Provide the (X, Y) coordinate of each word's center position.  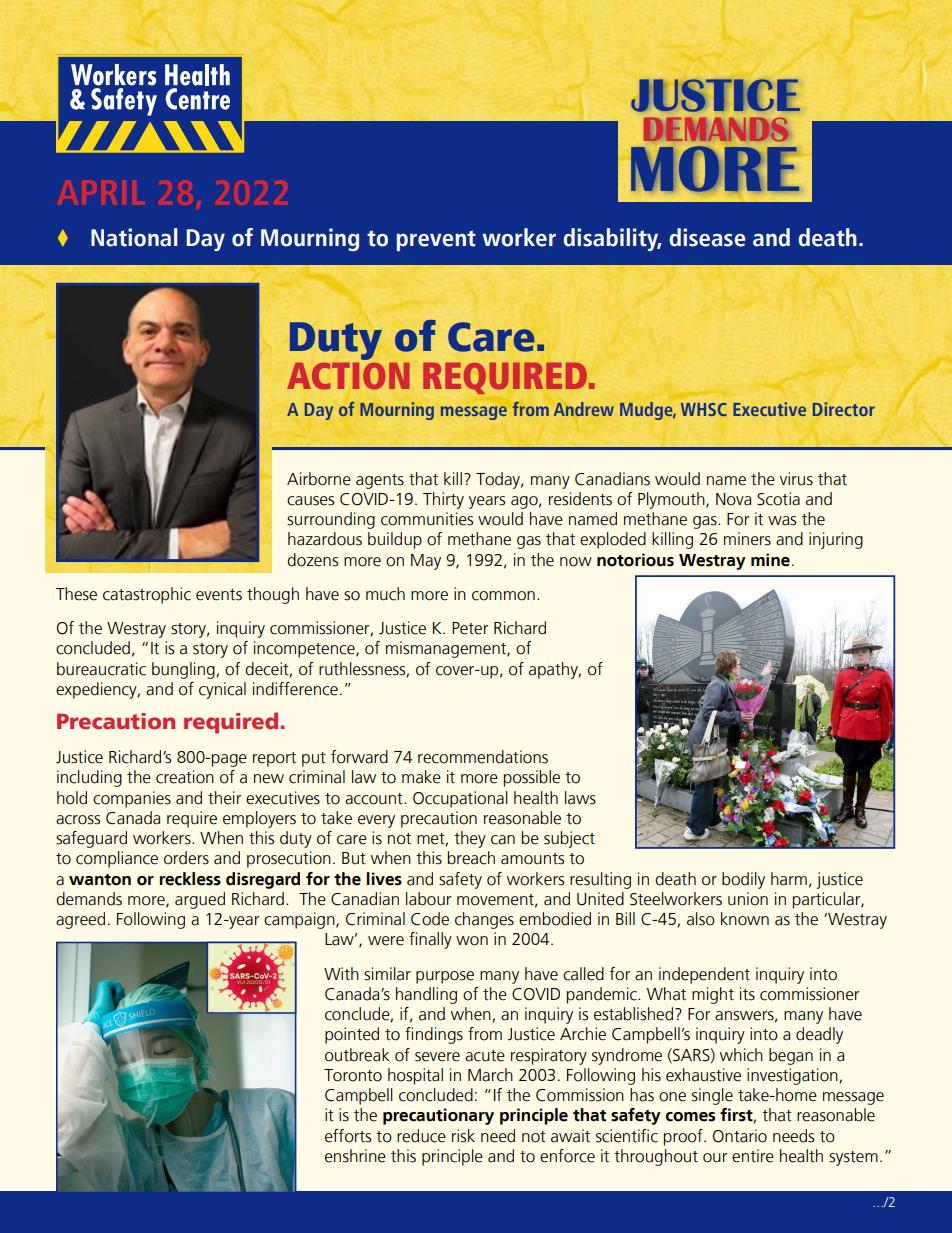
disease (707, 237)
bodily (743, 880)
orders (186, 858)
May (426, 562)
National (134, 237)
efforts (348, 1136)
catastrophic (147, 595)
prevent (436, 240)
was (782, 521)
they (470, 839)
